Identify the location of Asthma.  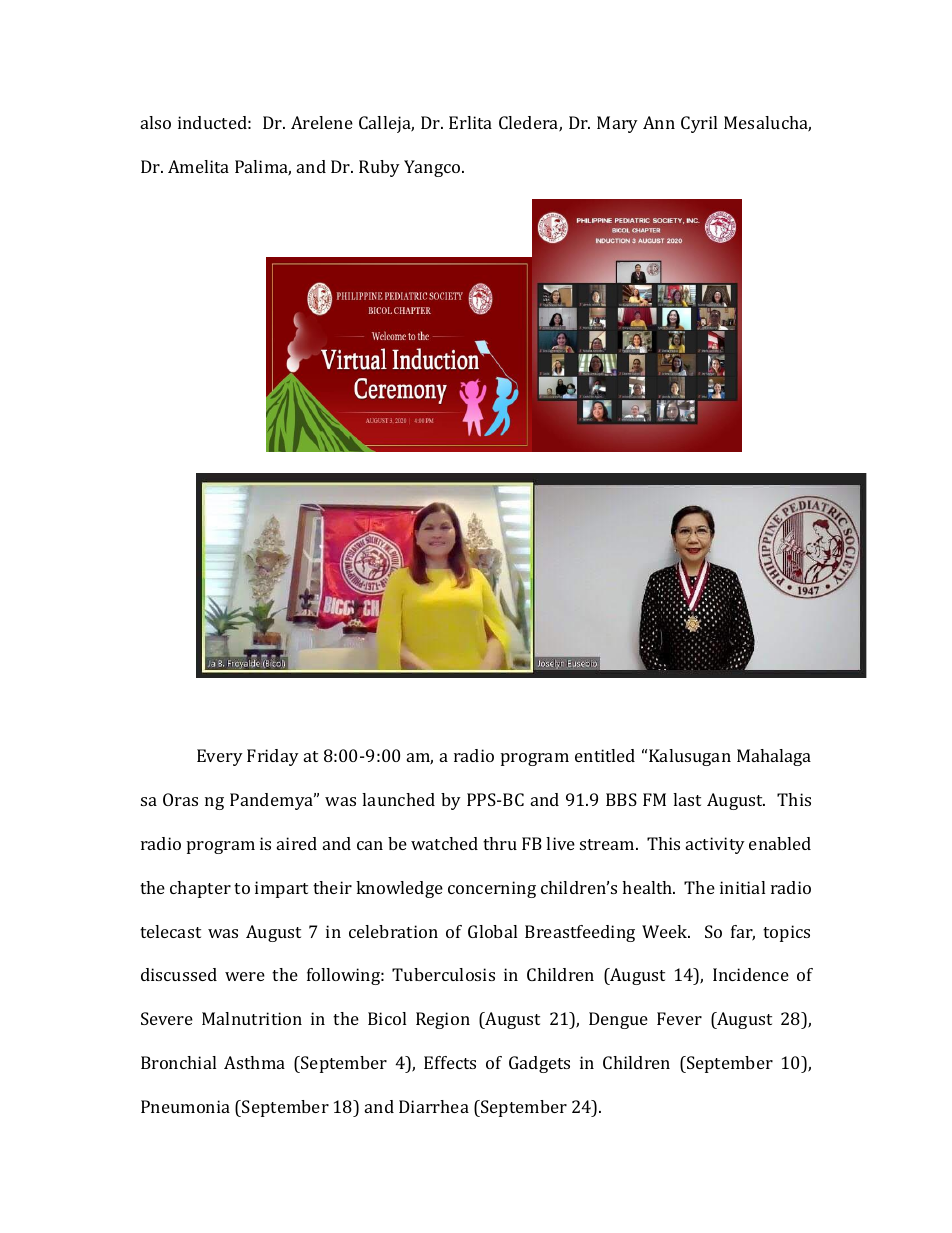
(254, 1062).
